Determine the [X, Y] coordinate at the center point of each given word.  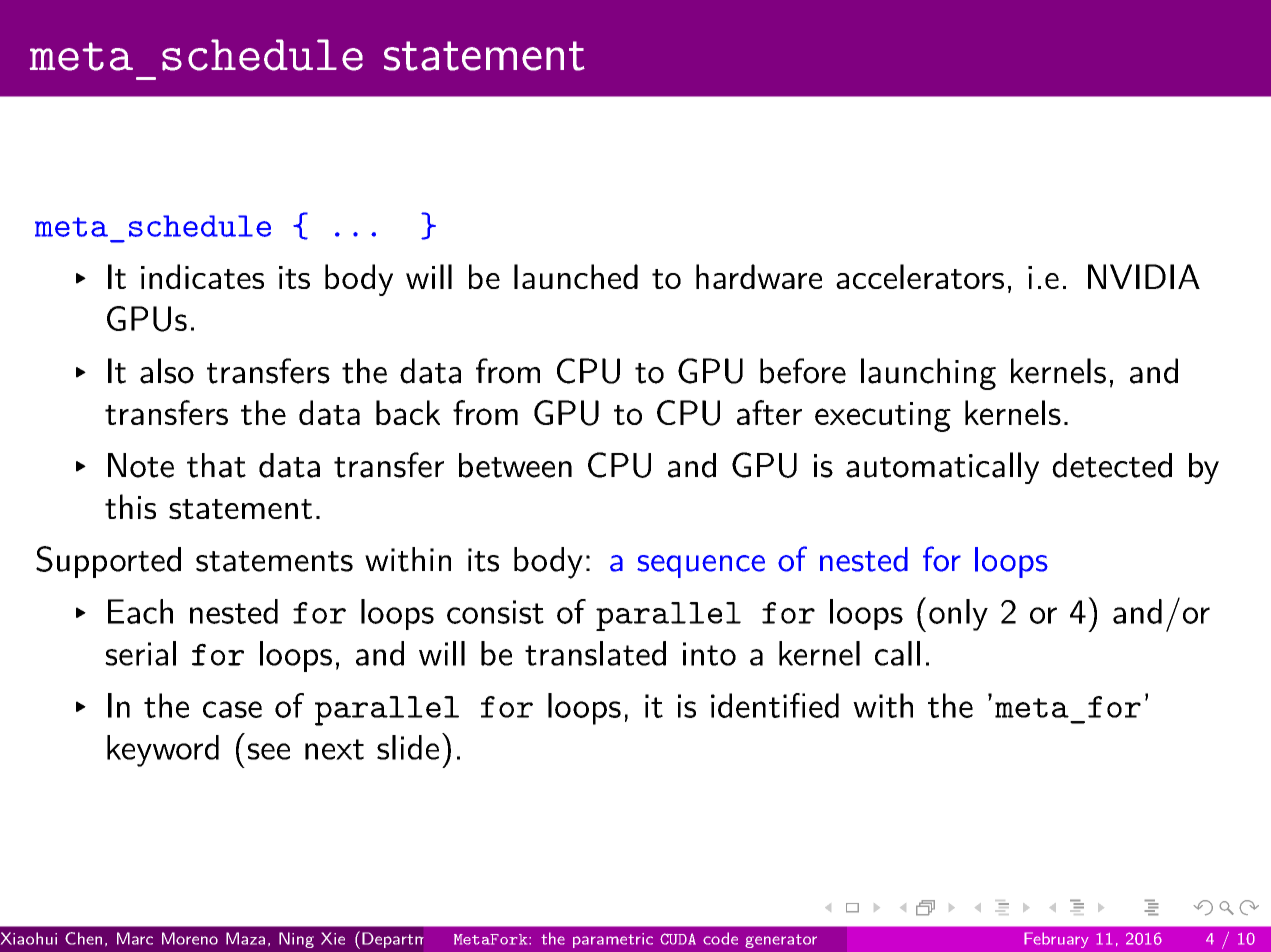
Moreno [190, 938]
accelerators [920, 276]
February [1056, 940]
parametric [613, 940]
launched [576, 276]
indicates [202, 276]
